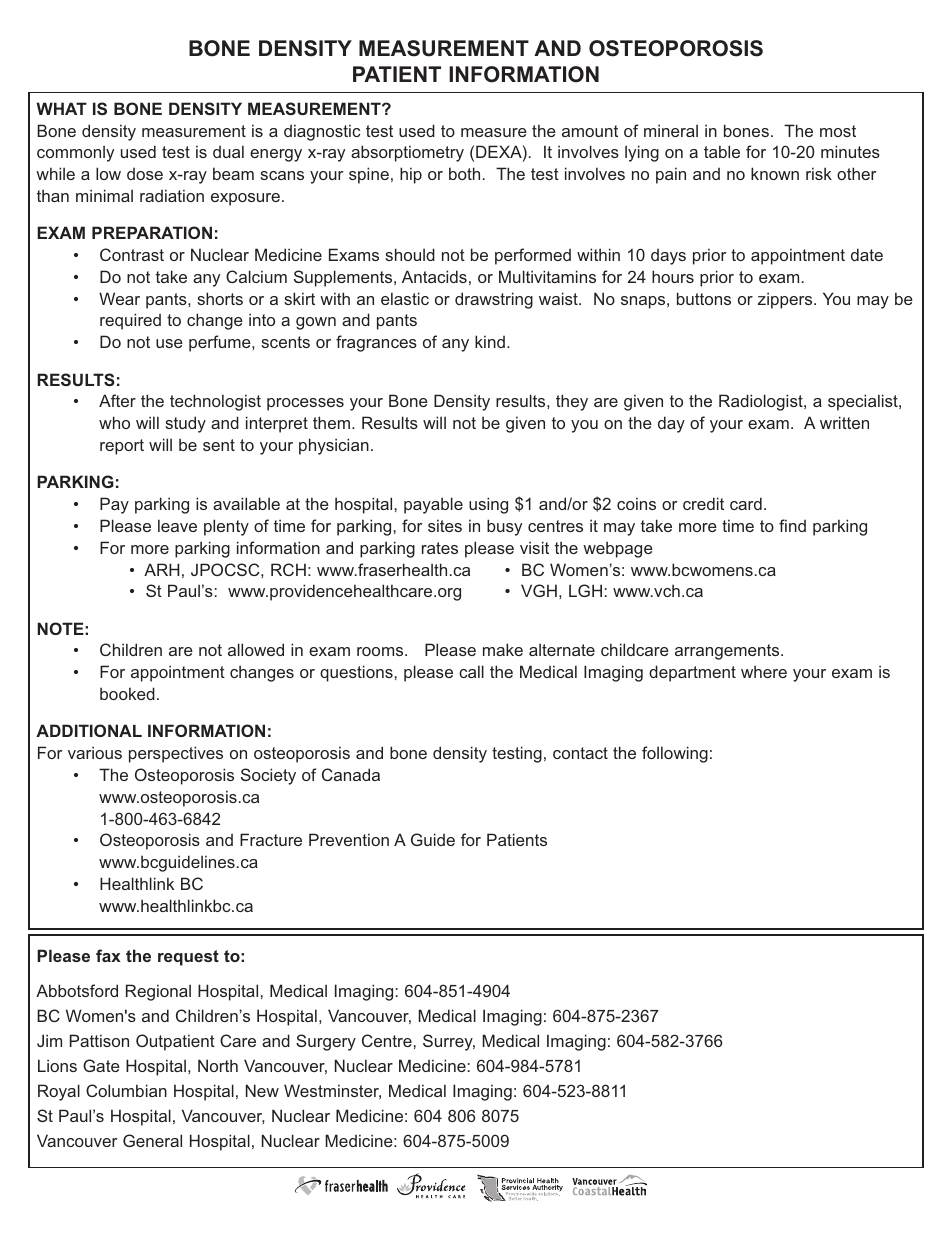  Describe the element at coordinates (464, 173) in the page. I see `both` at that location.
